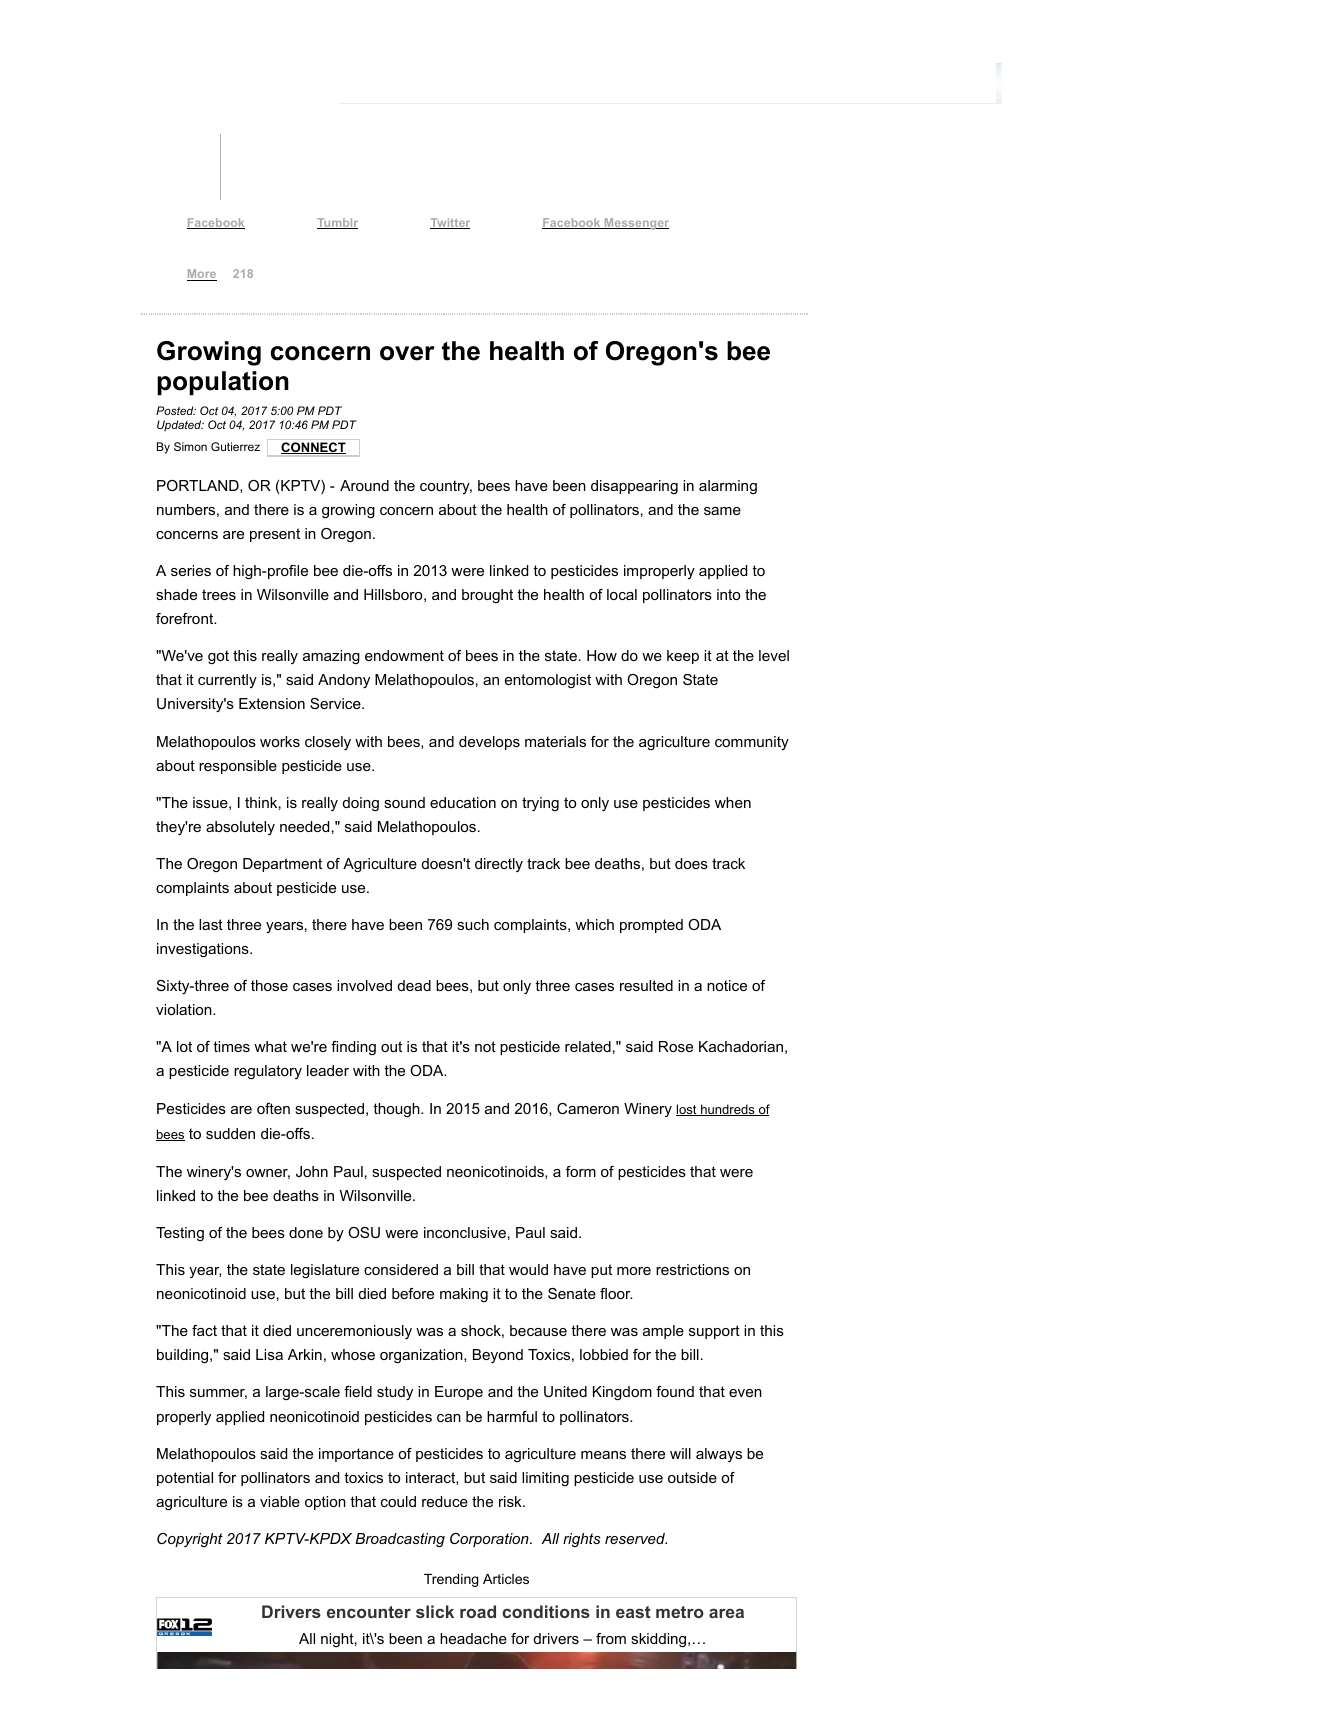 The height and width of the screenshot is (1730, 1337). What do you see at coordinates (728, 594) in the screenshot?
I see `into` at bounding box center [728, 594].
